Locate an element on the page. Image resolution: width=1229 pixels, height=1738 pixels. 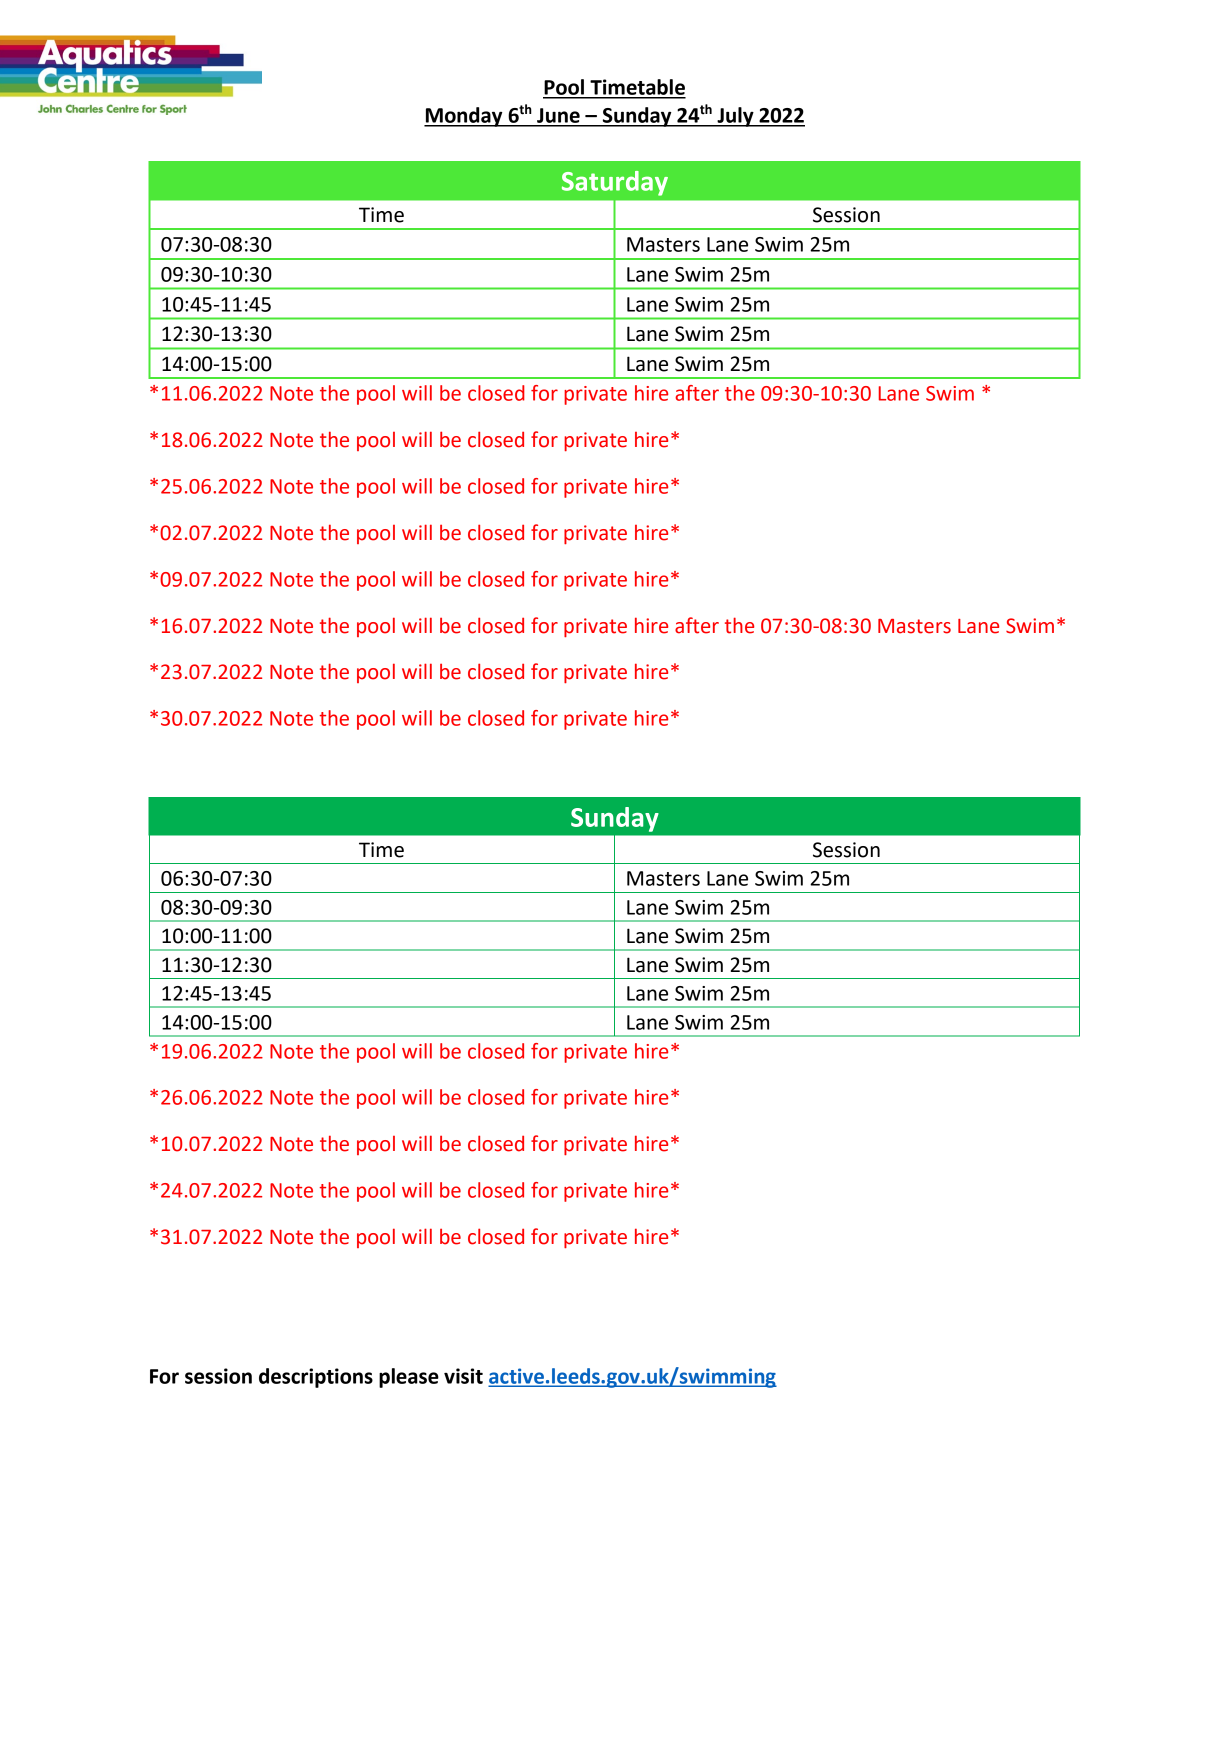
please is located at coordinates (409, 1378).
